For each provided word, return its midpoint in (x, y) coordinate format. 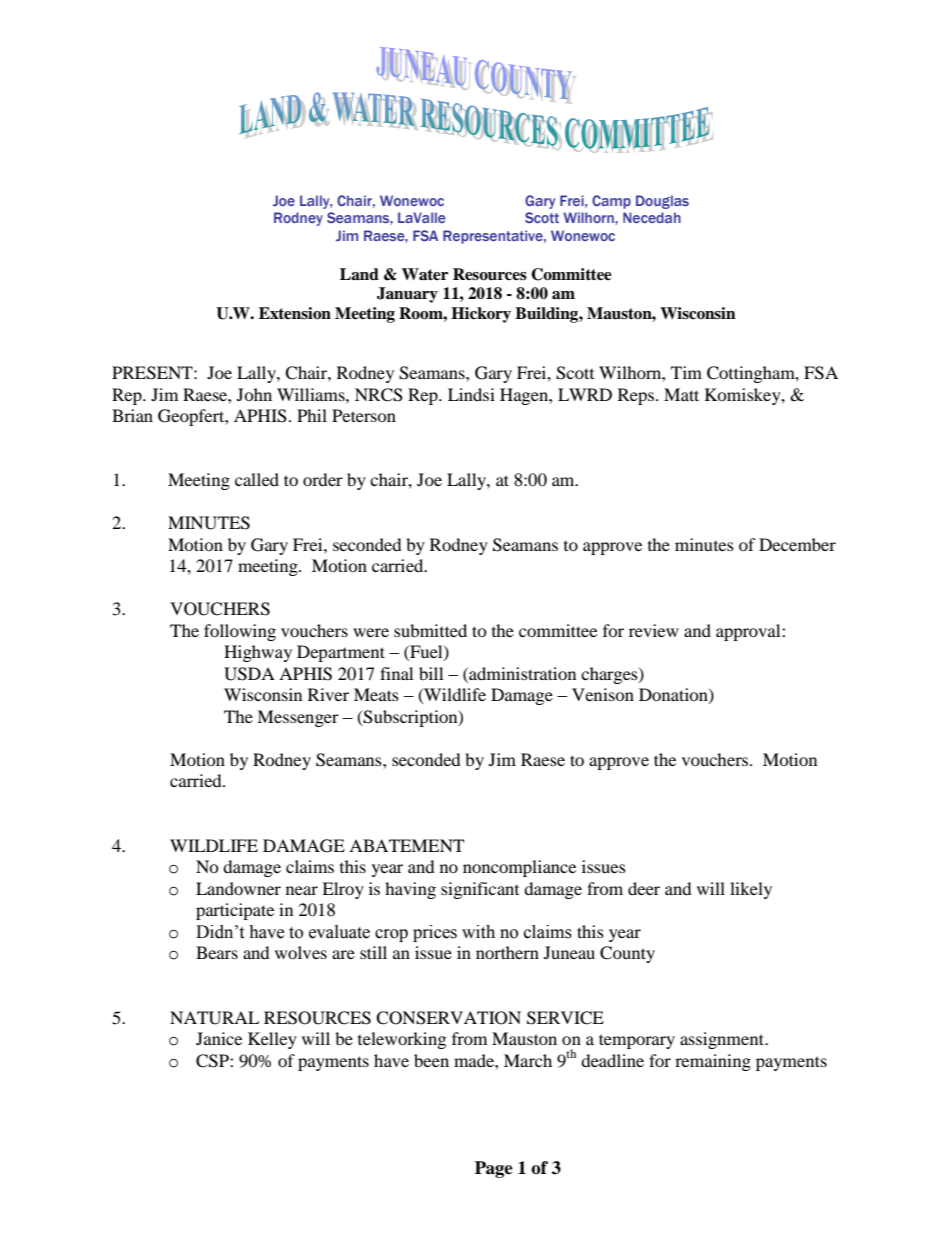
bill (431, 673)
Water (425, 274)
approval (749, 632)
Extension (295, 313)
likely (751, 890)
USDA (249, 674)
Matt (681, 394)
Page (494, 1169)
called (257, 479)
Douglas (662, 202)
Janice (219, 1038)
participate (235, 911)
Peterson (364, 415)
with (478, 932)
